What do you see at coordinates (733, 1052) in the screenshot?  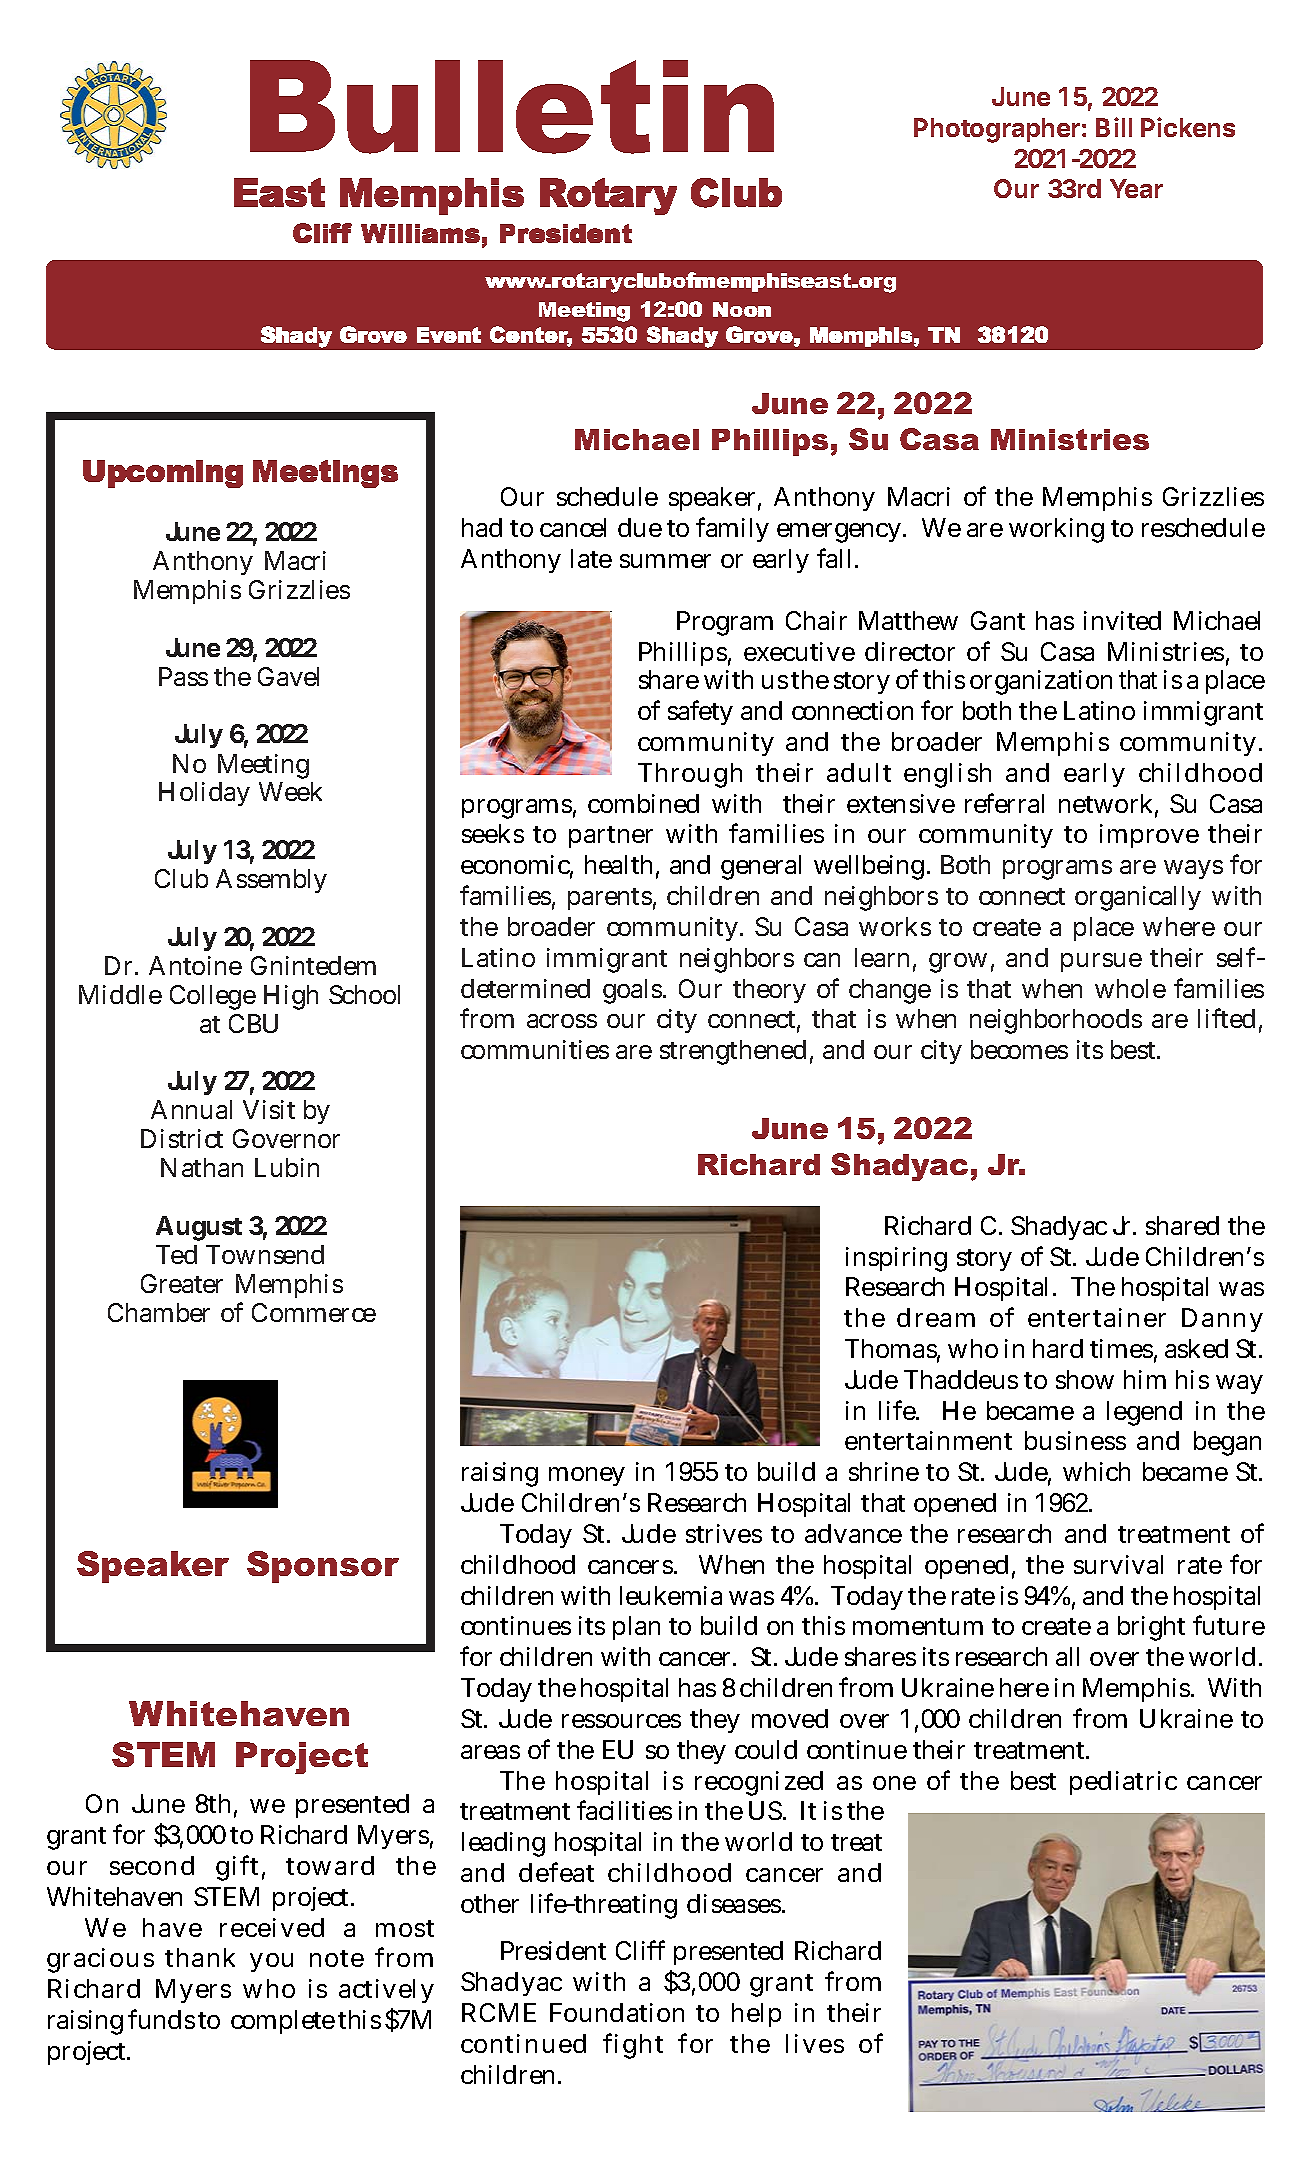 I see `strengthened` at bounding box center [733, 1052].
